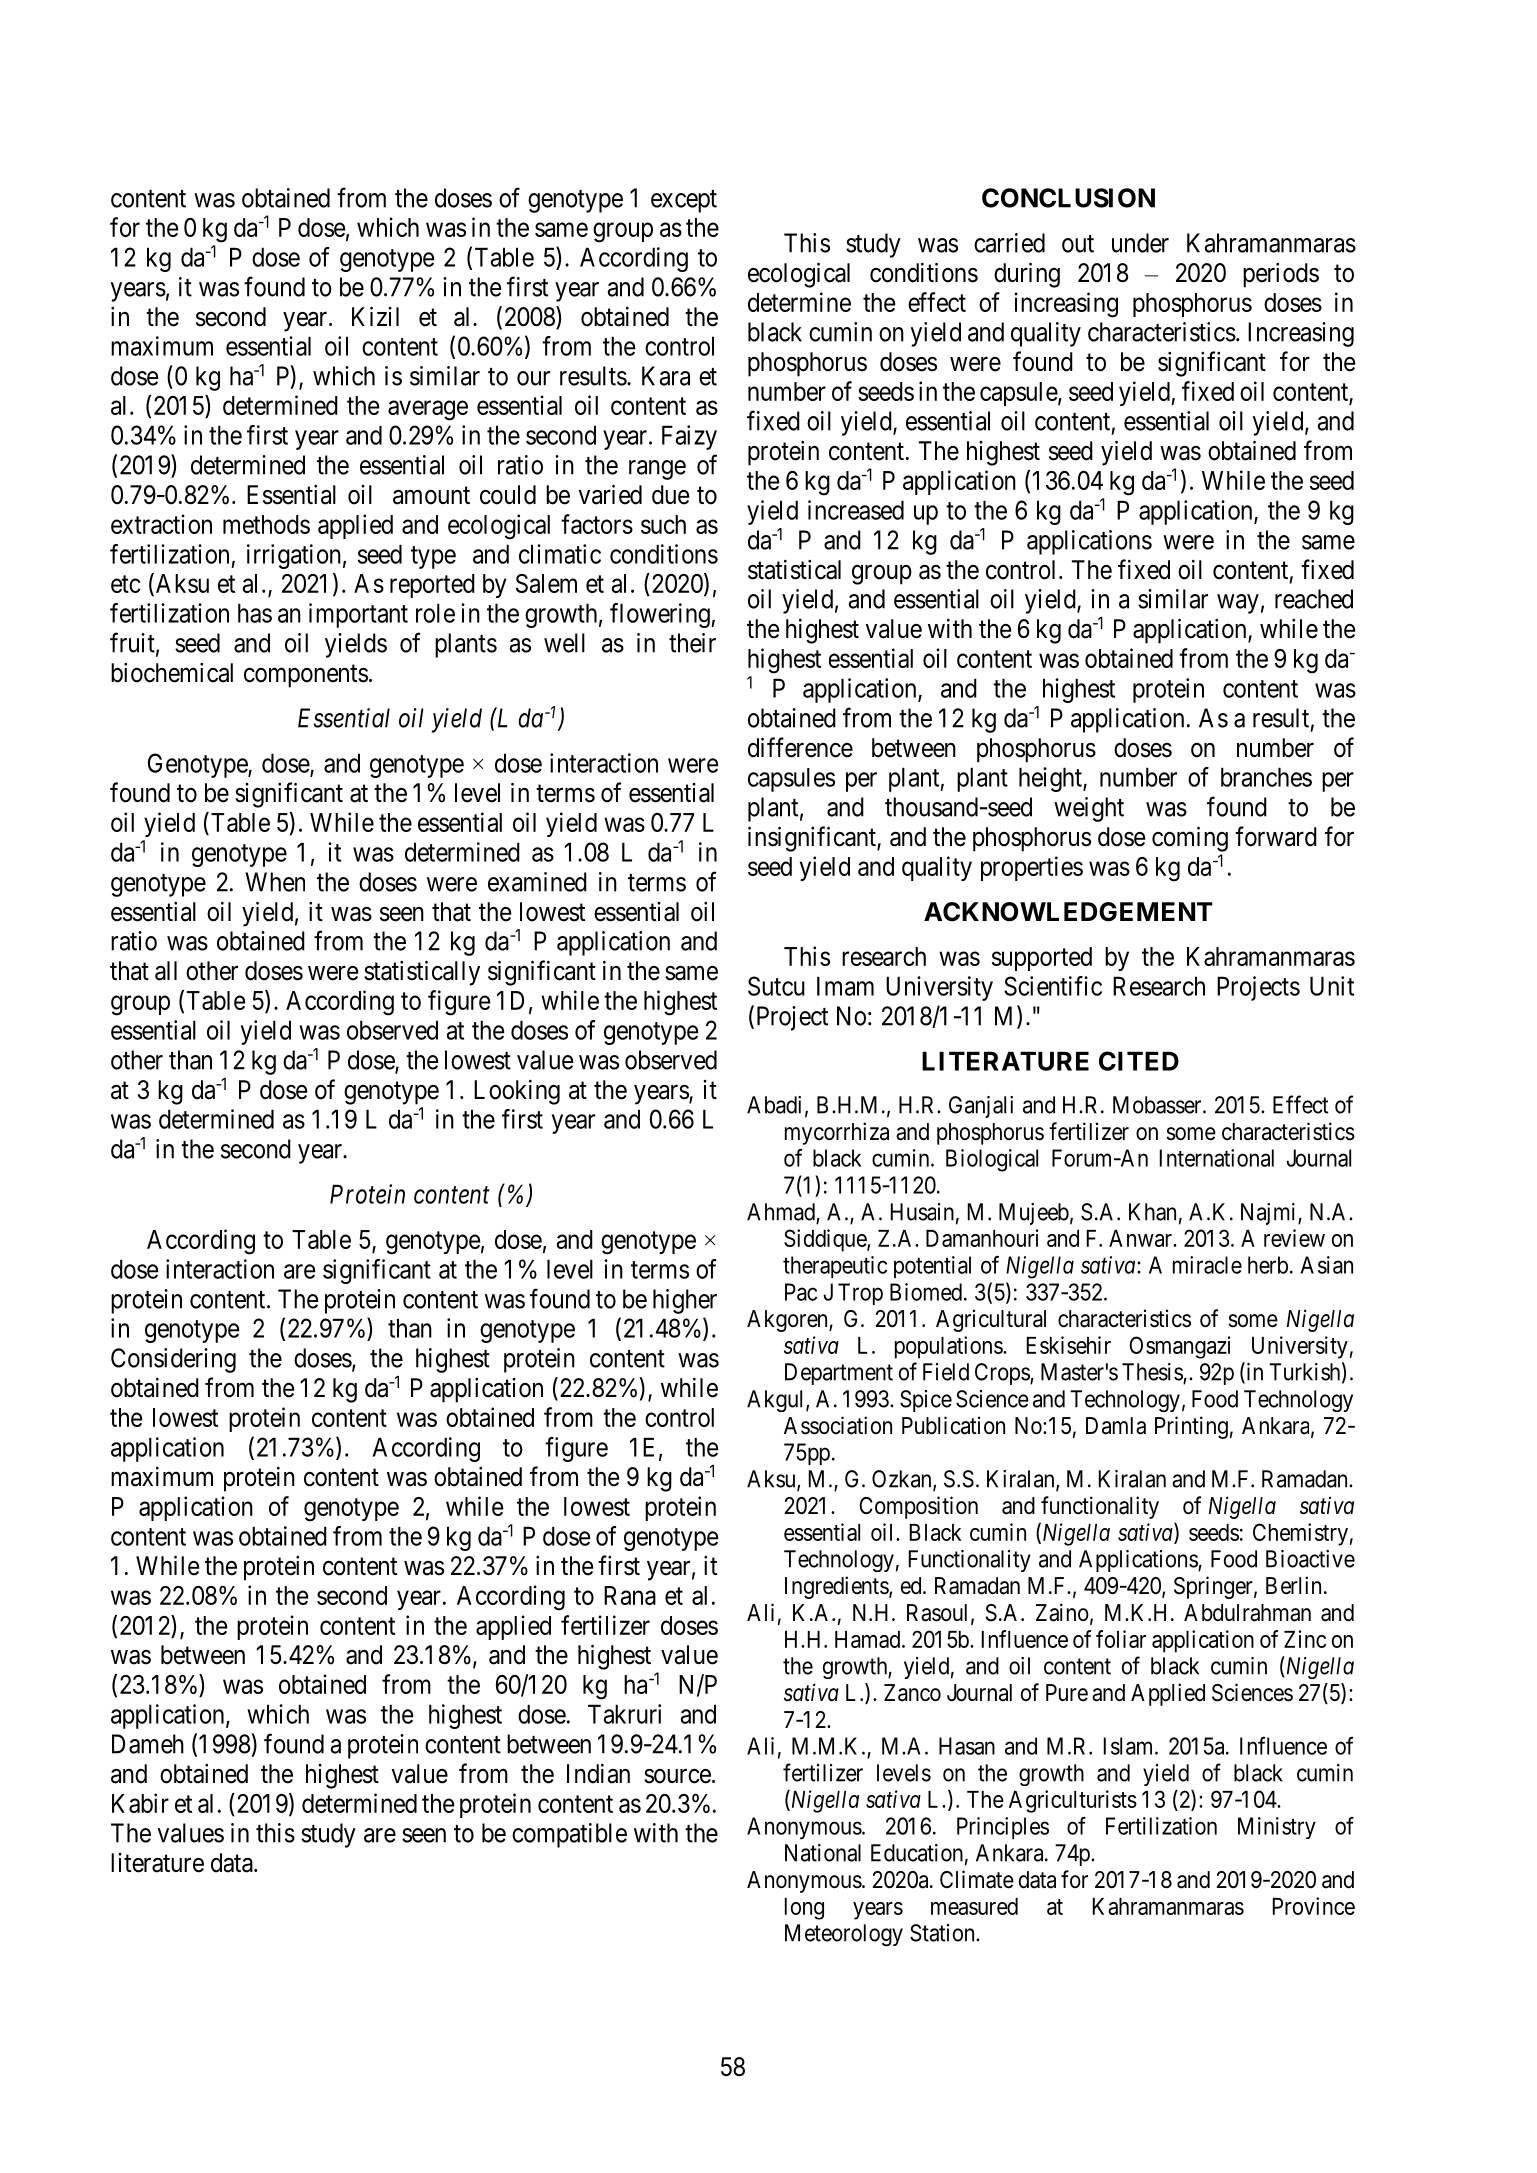 This screenshot has width=1537, height=2173. I want to click on Thesis, so click(1153, 1373).
